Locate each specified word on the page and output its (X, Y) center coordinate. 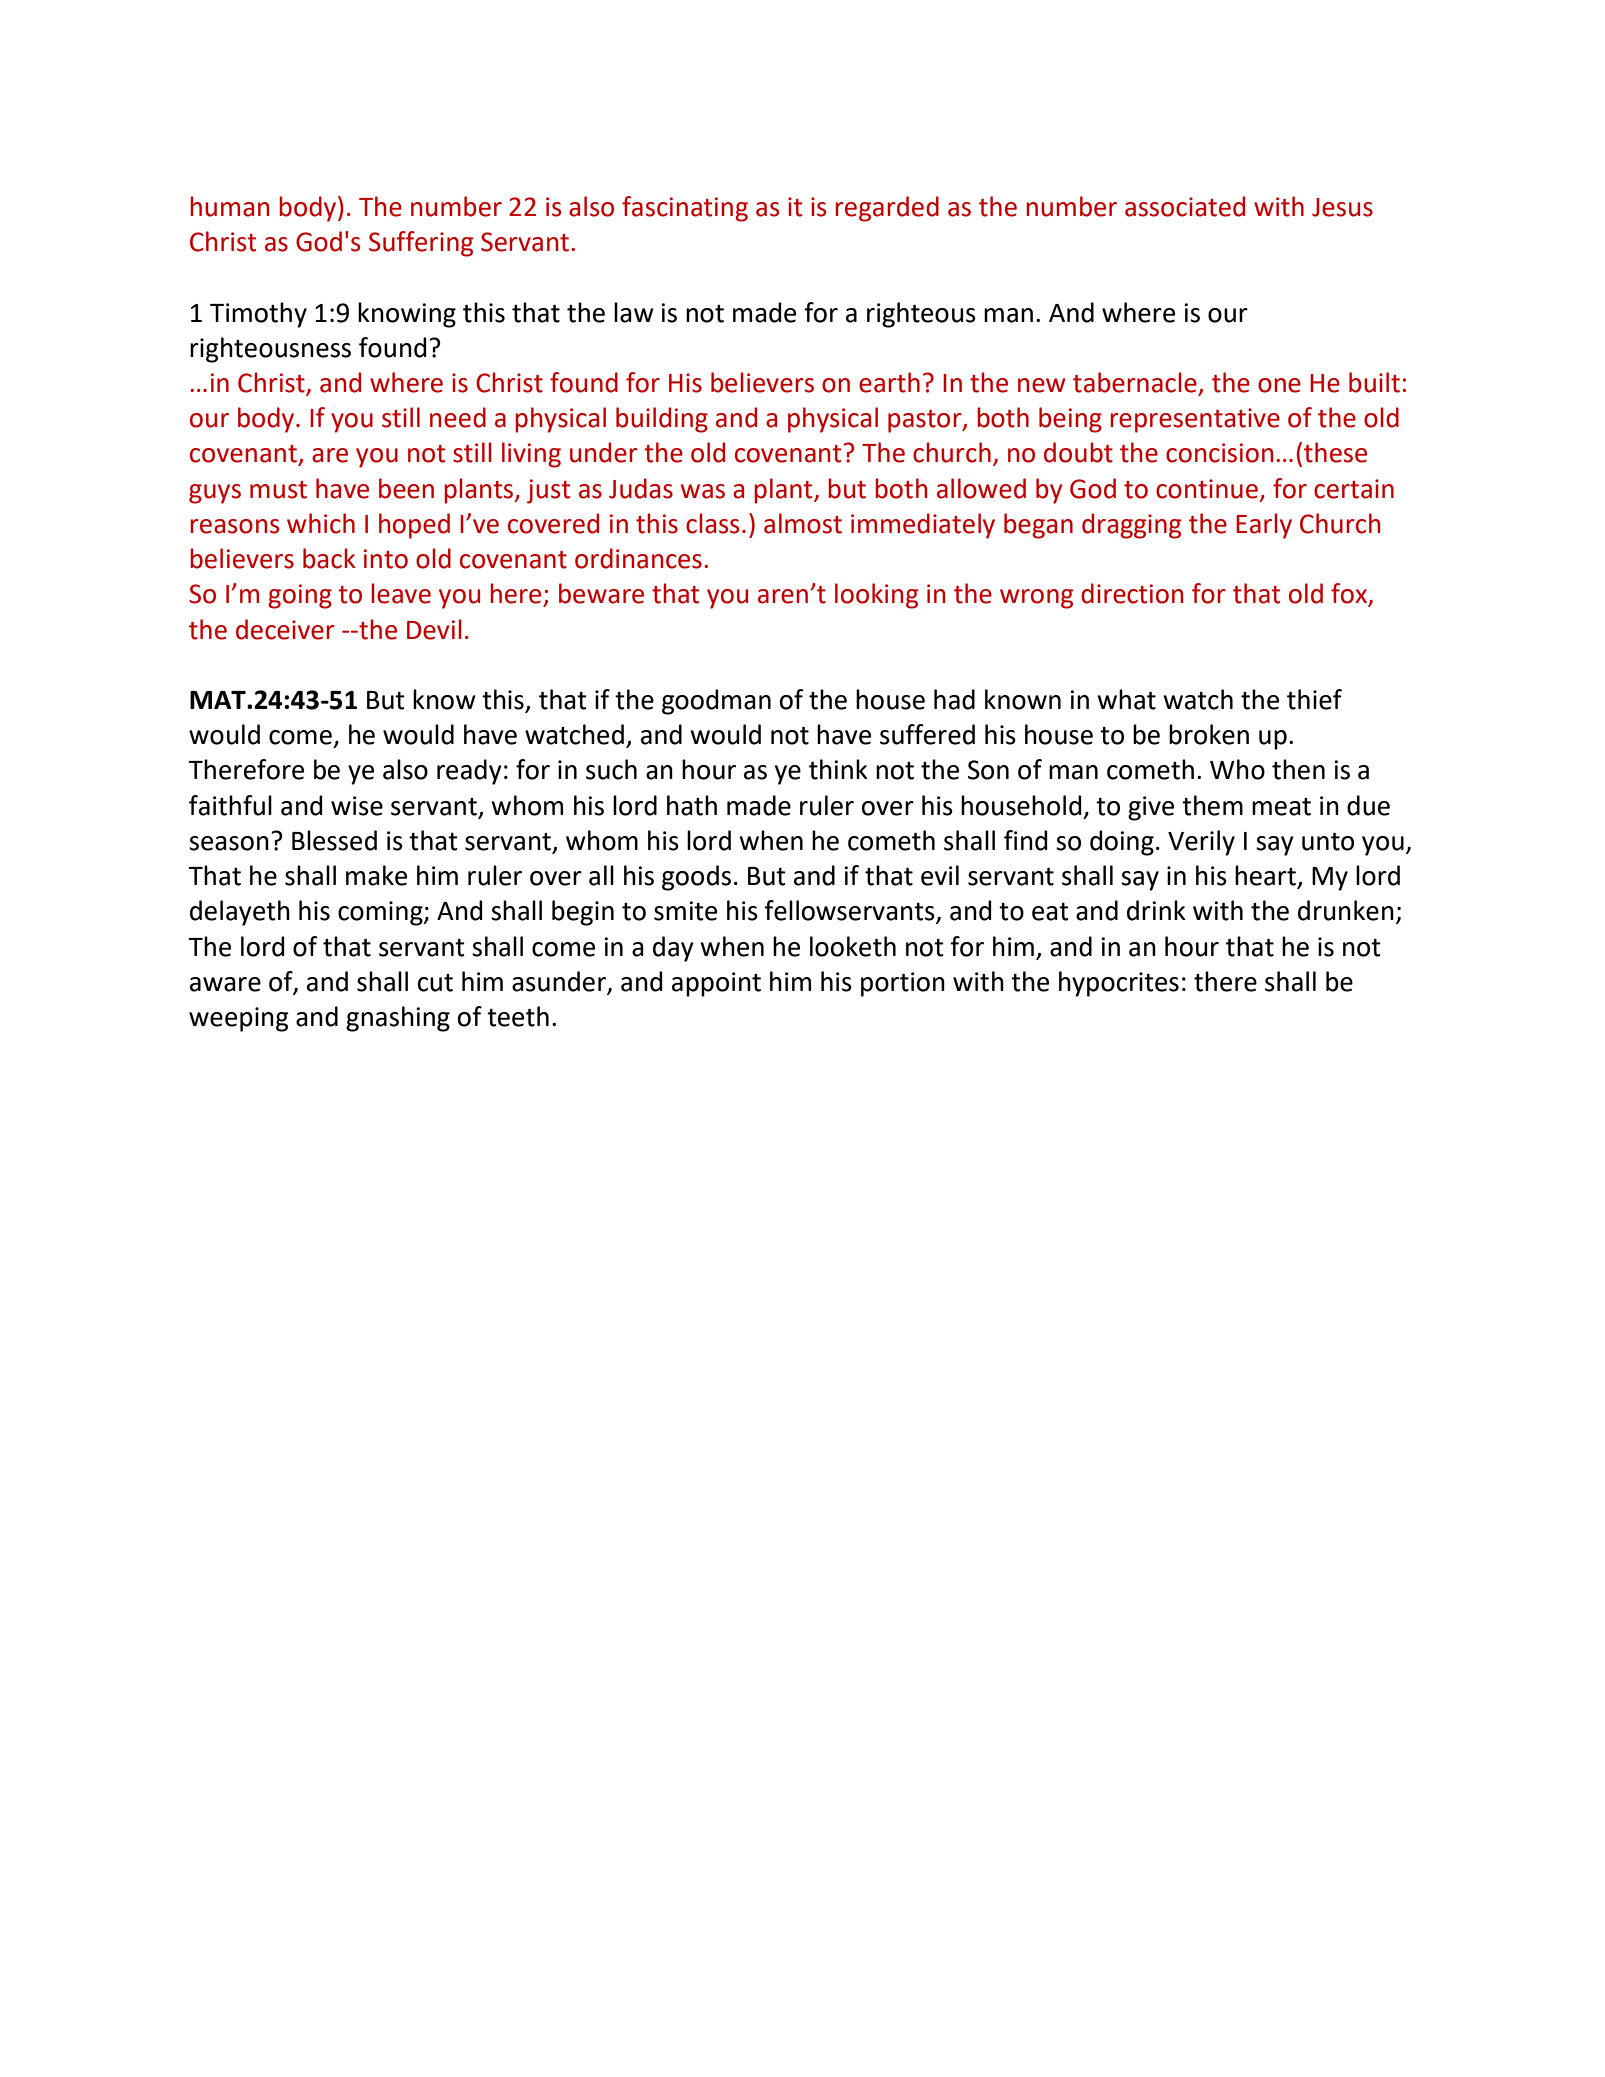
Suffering (421, 244)
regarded (887, 209)
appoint (716, 984)
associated (1185, 206)
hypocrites (1119, 984)
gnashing (398, 1019)
